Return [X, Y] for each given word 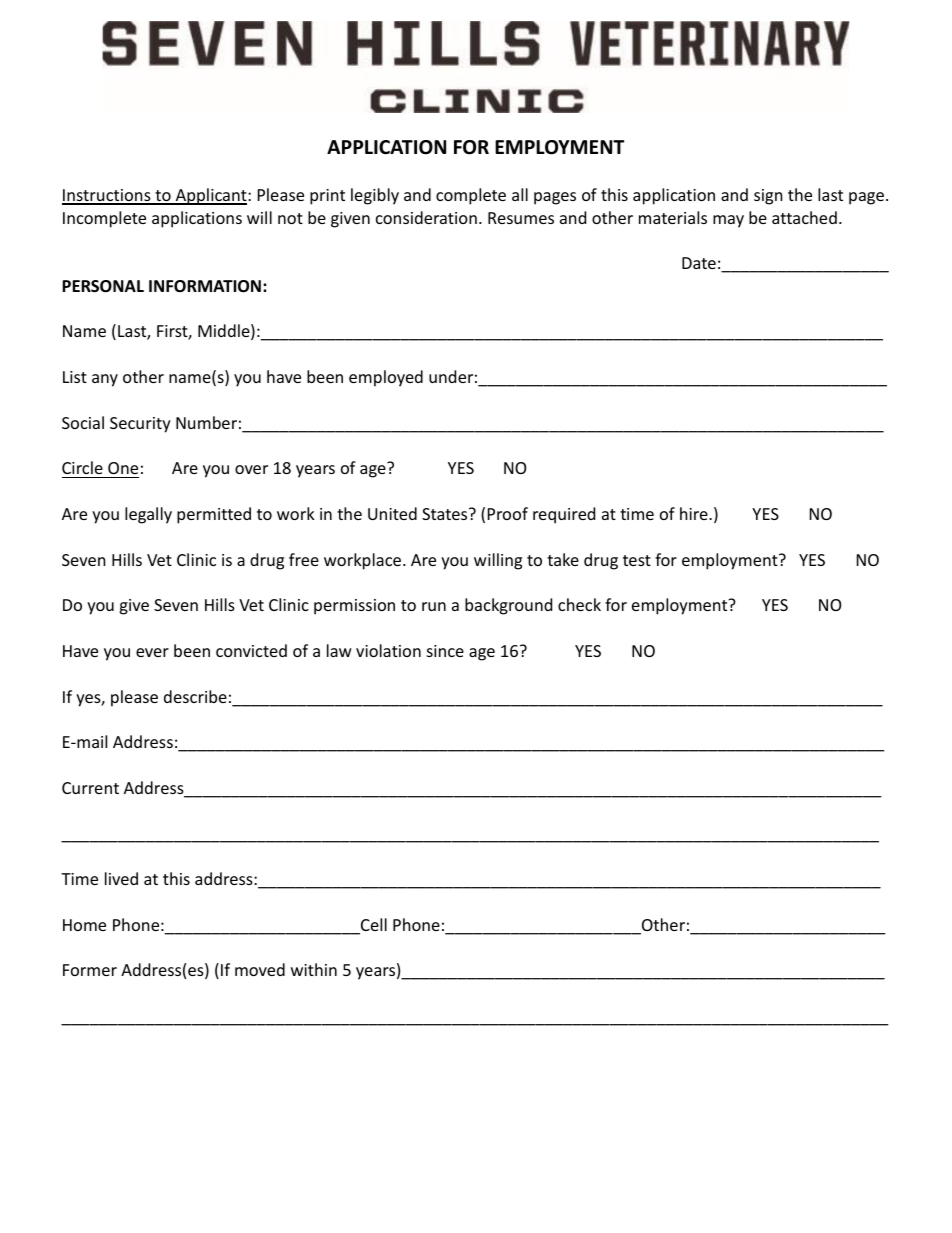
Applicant [211, 196]
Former [90, 970]
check [579, 604]
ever [152, 652]
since [445, 651]
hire [695, 513]
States [446, 514]
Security [140, 425]
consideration [426, 217]
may [728, 221]
